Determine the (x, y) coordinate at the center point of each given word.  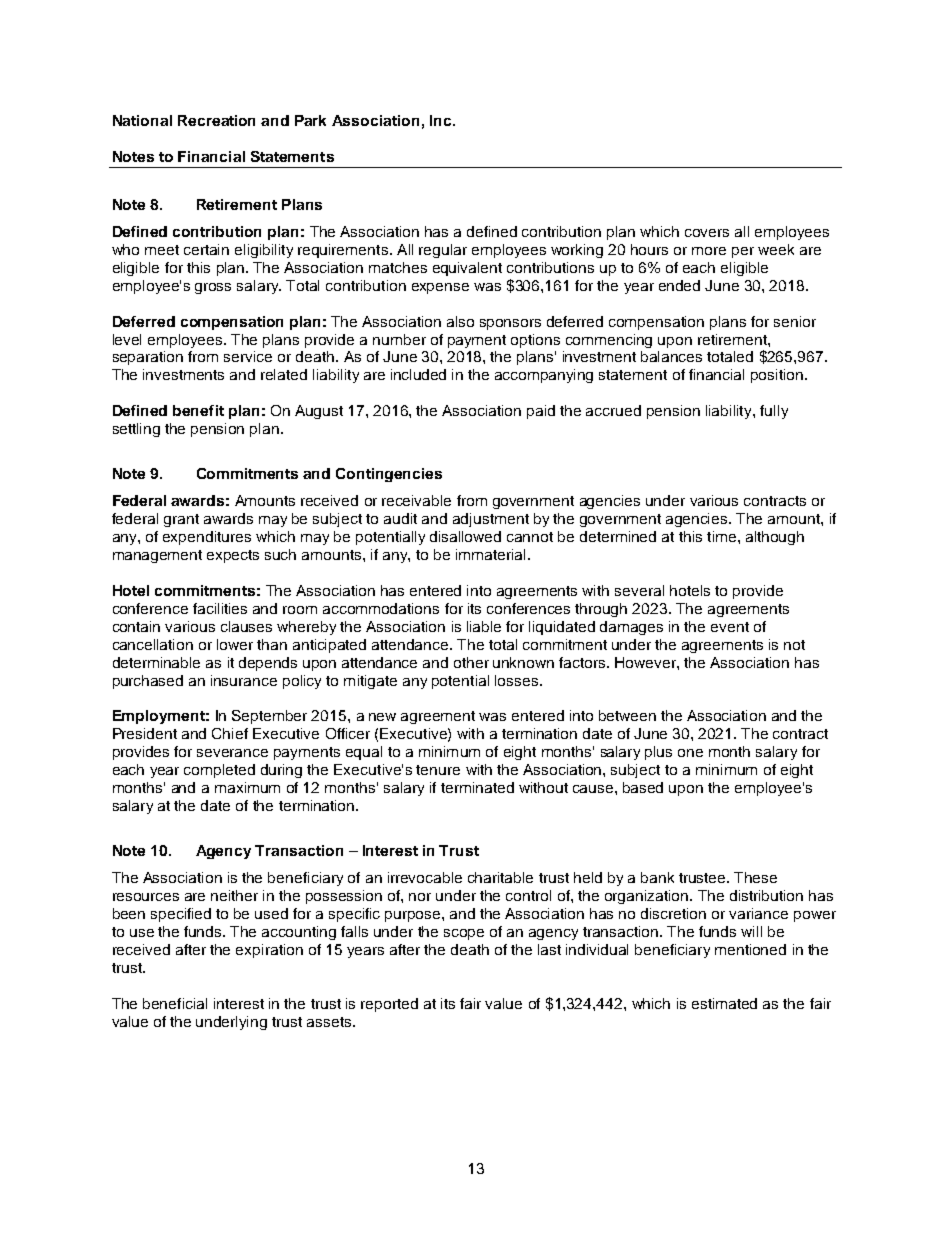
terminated (477, 787)
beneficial (175, 1003)
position (778, 376)
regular (443, 251)
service (248, 356)
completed (219, 771)
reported (389, 1005)
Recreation (216, 120)
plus (658, 753)
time (723, 536)
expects (233, 556)
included (418, 374)
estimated (724, 1003)
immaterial (490, 554)
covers (707, 233)
